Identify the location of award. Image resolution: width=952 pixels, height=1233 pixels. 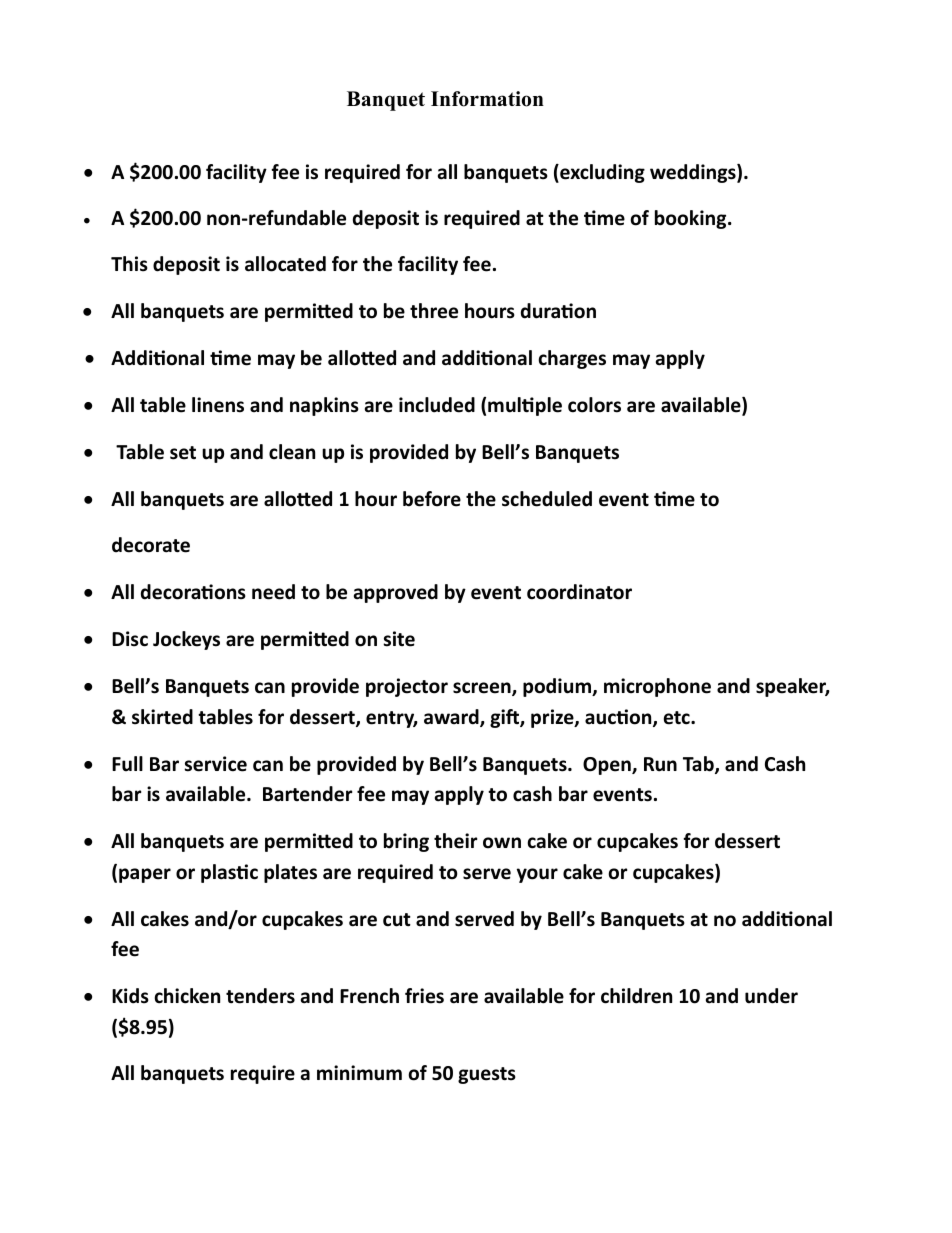
(452, 718).
